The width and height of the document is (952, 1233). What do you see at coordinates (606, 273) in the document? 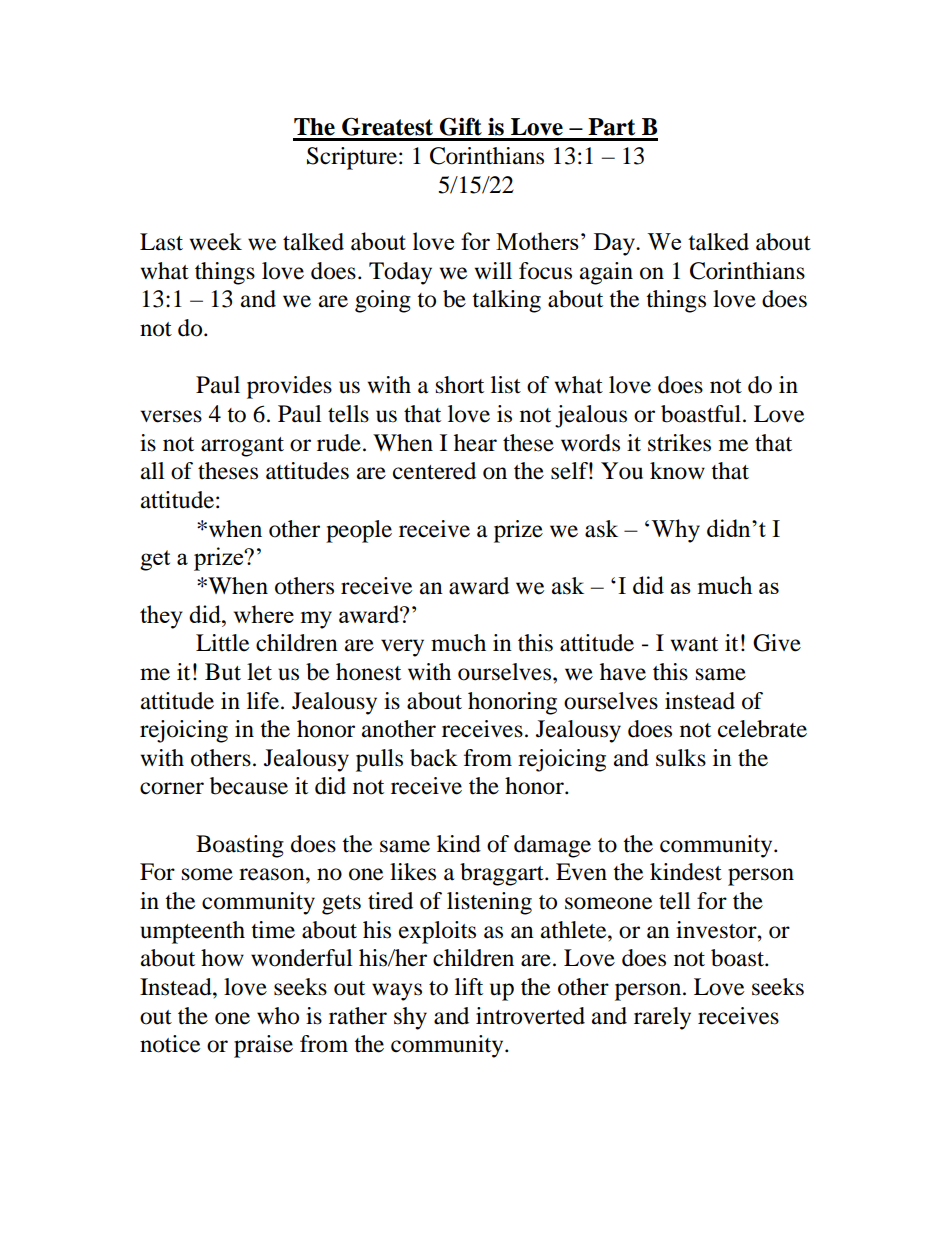
I see `again` at bounding box center [606, 273].
